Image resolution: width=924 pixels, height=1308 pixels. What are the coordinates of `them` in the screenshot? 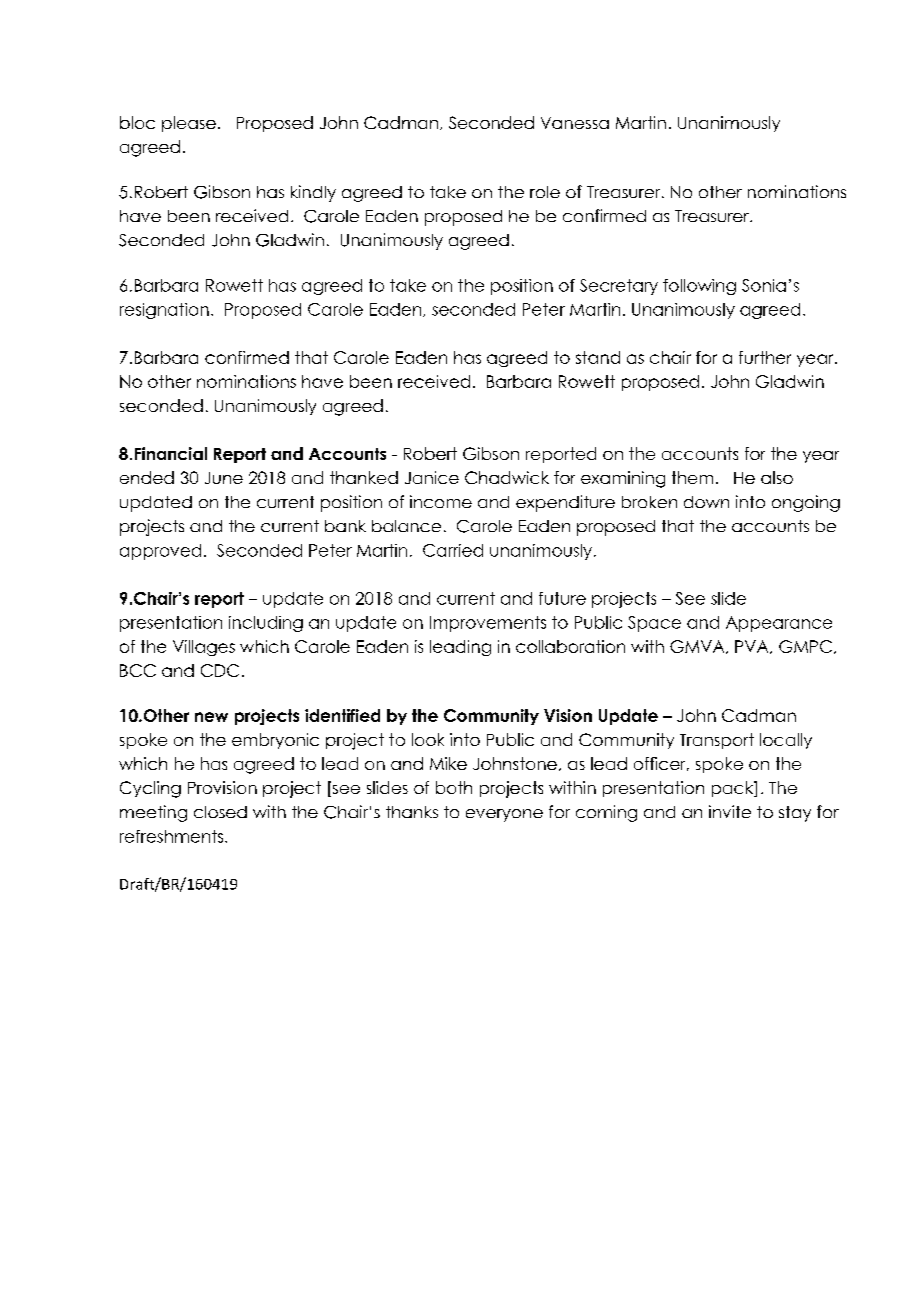 It's located at (692, 477).
